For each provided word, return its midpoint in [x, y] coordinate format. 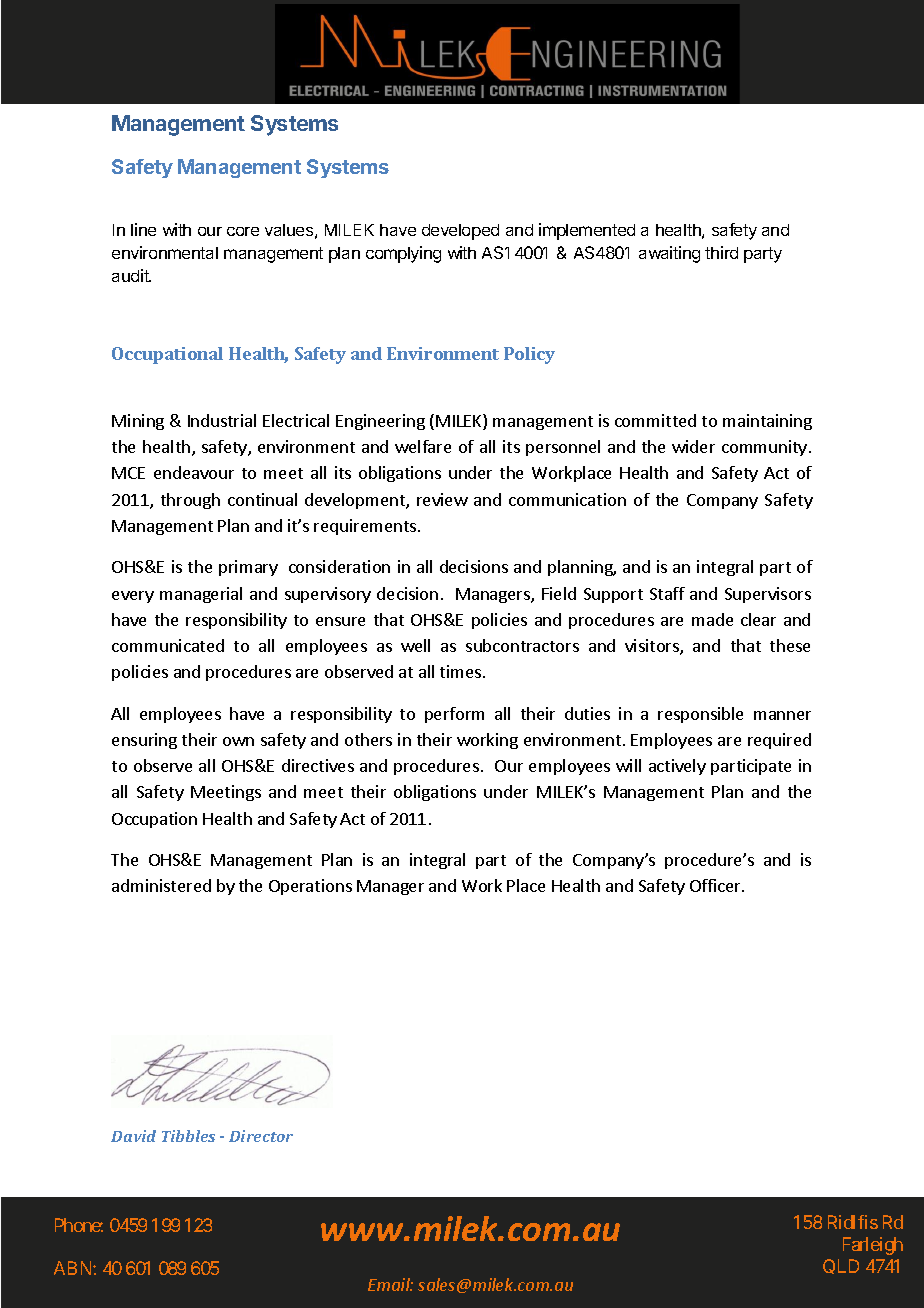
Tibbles [188, 1136]
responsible [700, 715]
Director [261, 1136]
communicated [168, 645]
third [721, 252]
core [243, 231]
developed [460, 232]
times [462, 671]
